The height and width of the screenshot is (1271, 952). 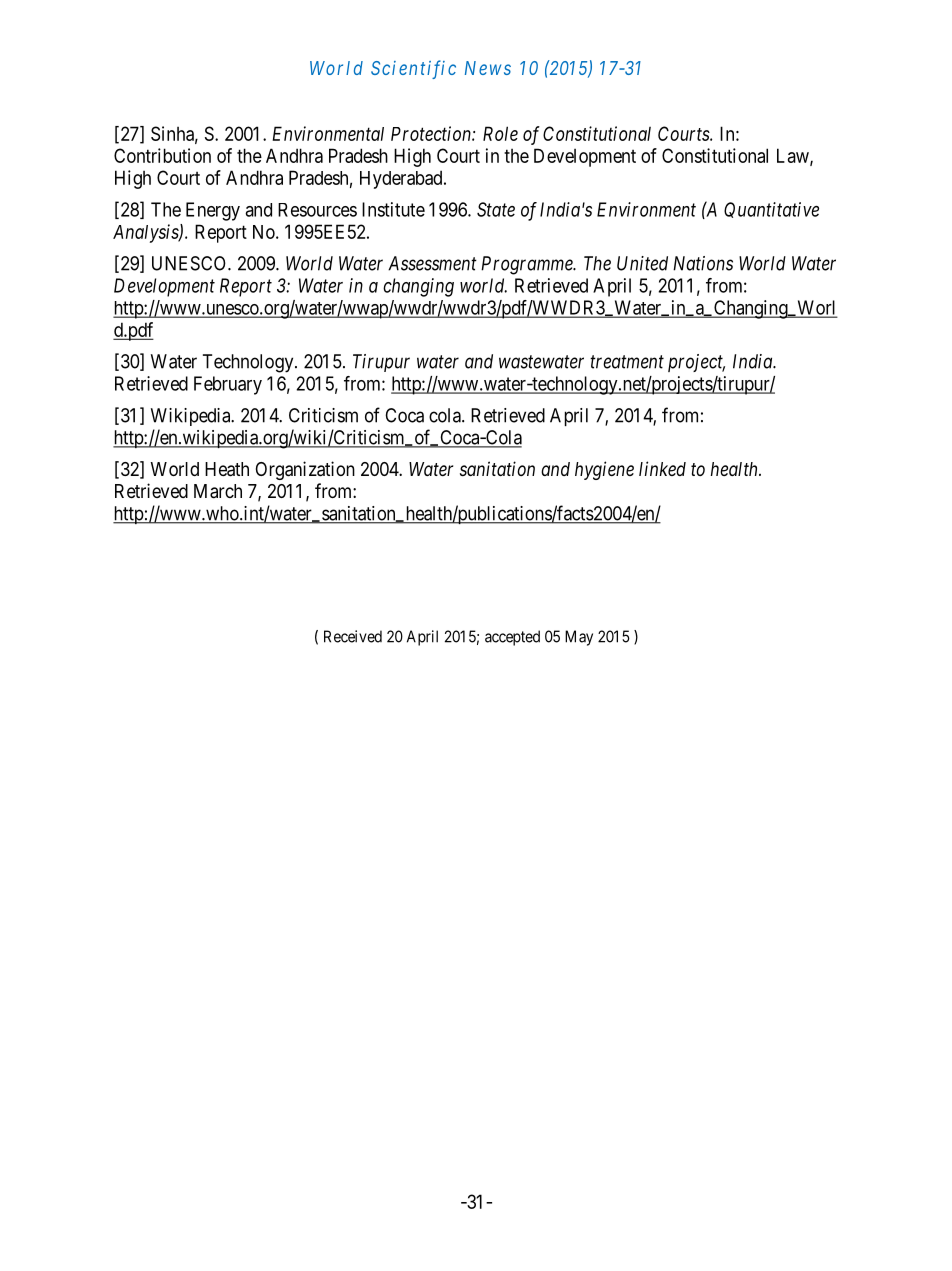 I want to click on Nations, so click(x=703, y=263).
